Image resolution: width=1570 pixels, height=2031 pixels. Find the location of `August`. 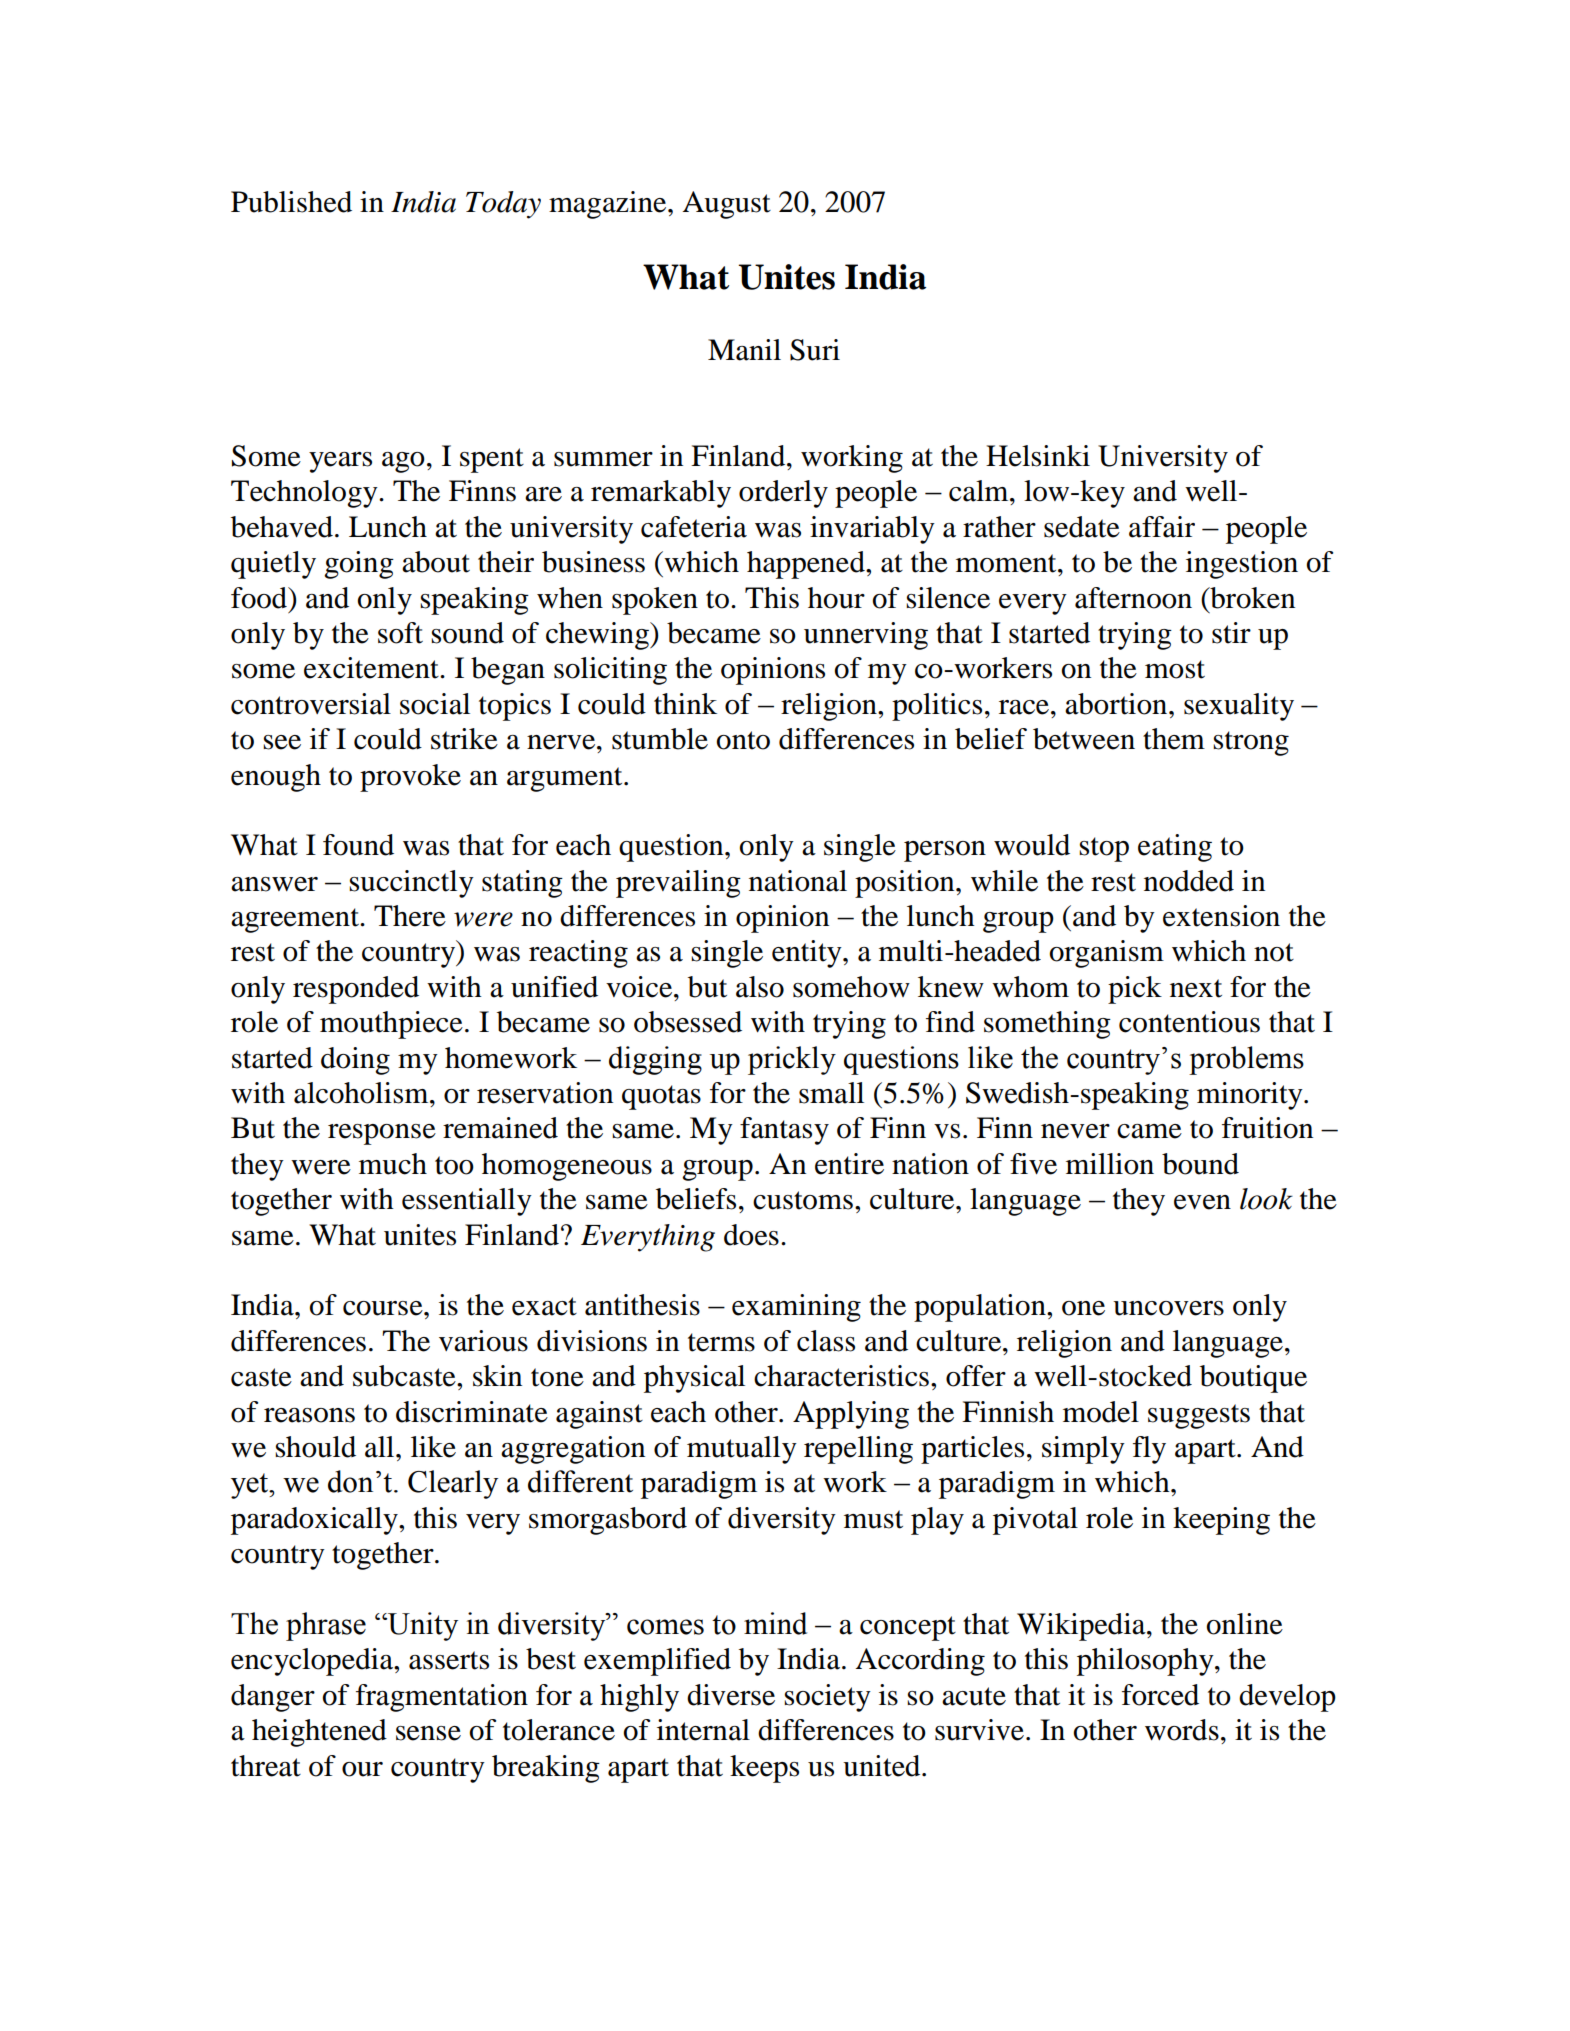

August is located at coordinates (726, 205).
